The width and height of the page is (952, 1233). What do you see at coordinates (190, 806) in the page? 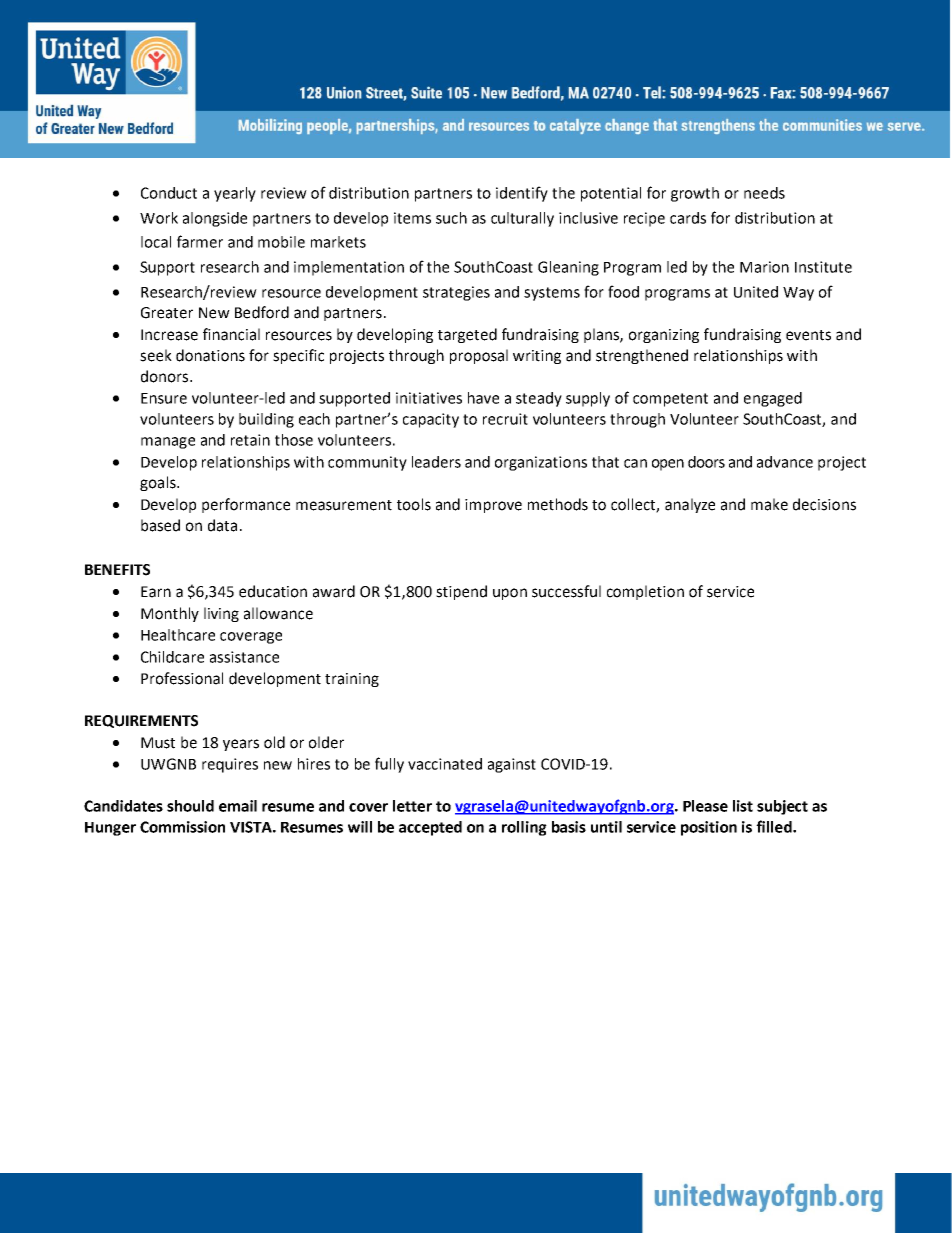
I see `should` at bounding box center [190, 806].
